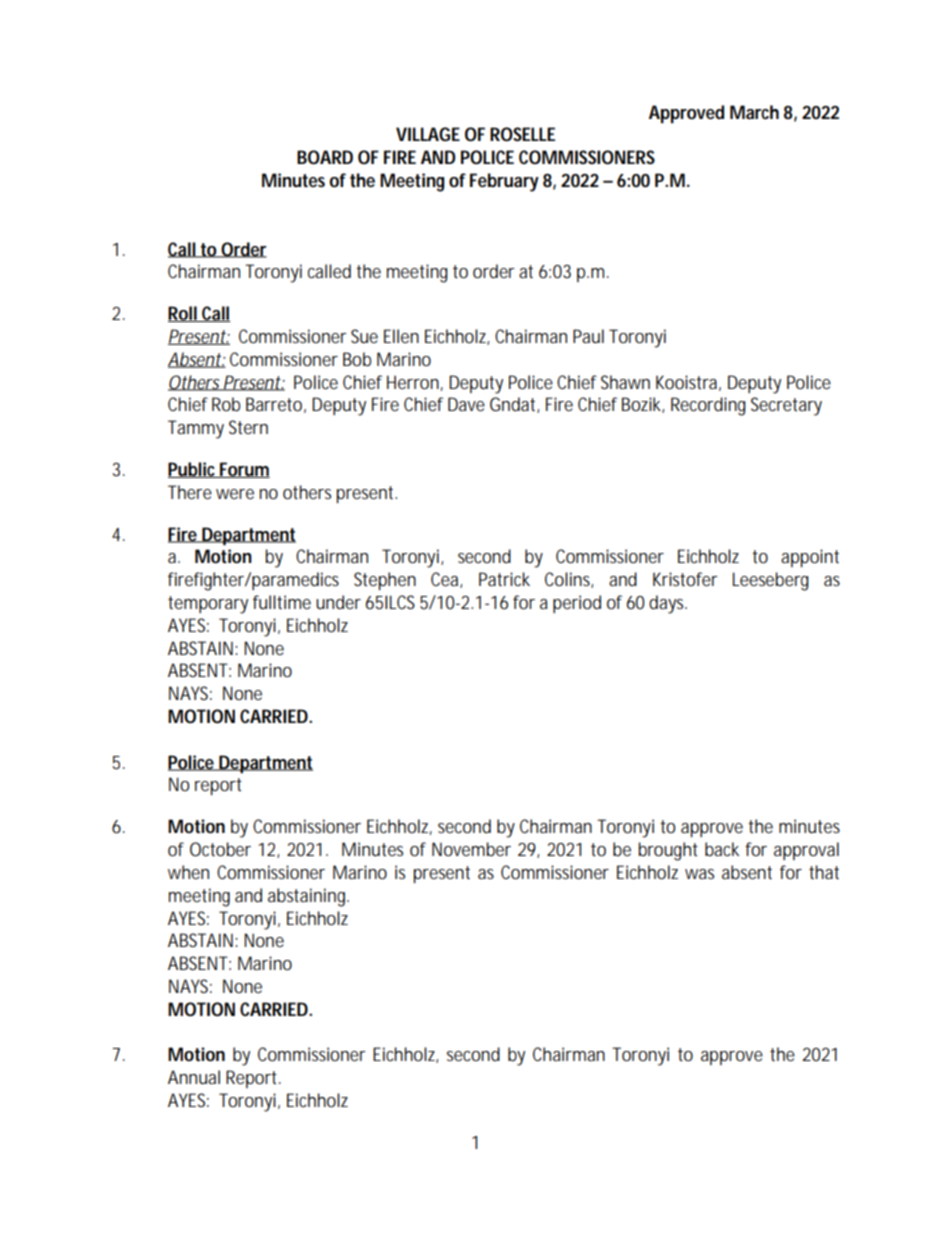 The image size is (952, 1233). What do you see at coordinates (466, 404) in the page?
I see `Dave` at bounding box center [466, 404].
